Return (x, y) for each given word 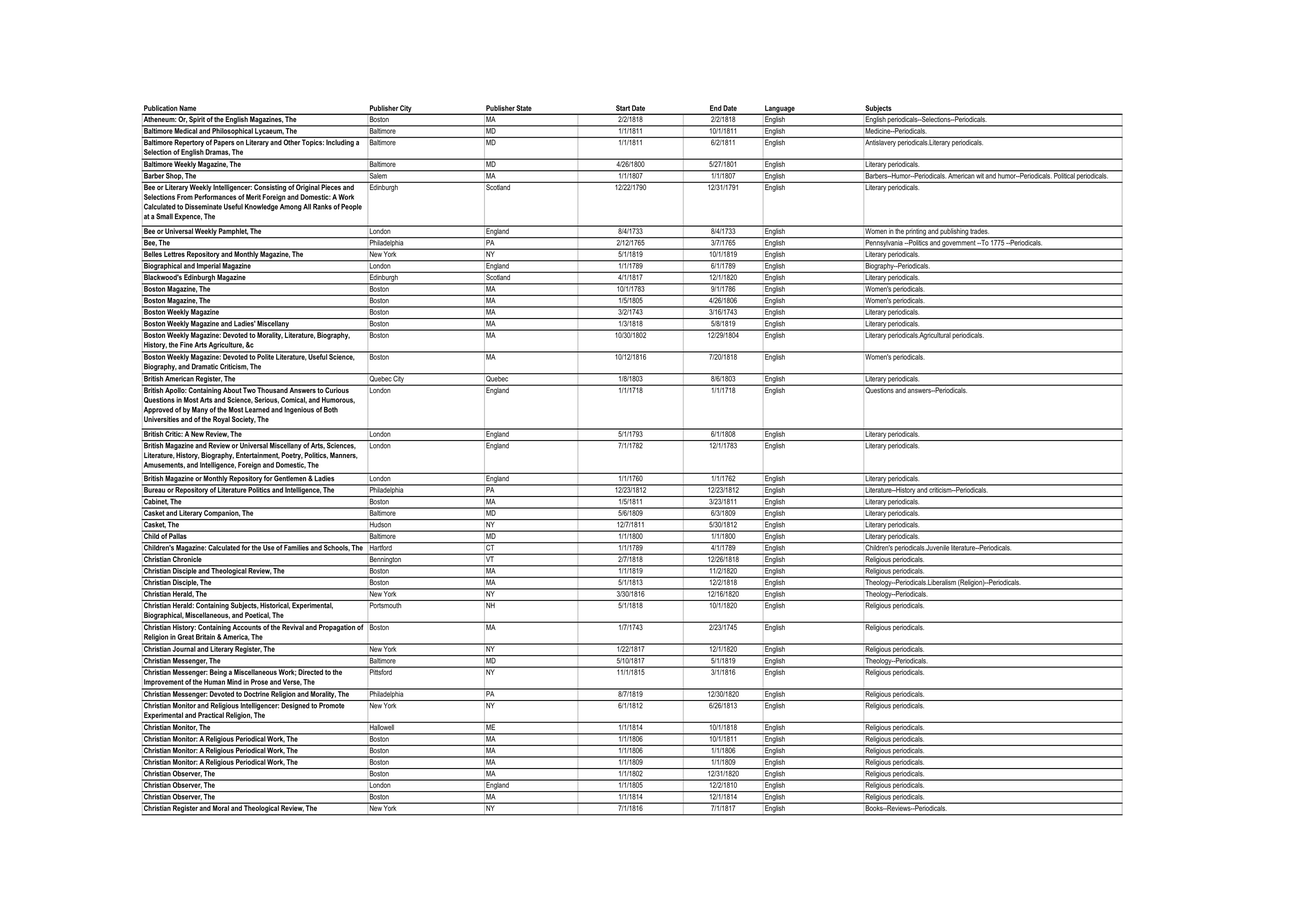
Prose (259, 682)
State (524, 108)
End (715, 108)
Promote (332, 704)
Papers (224, 142)
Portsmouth (385, 604)
